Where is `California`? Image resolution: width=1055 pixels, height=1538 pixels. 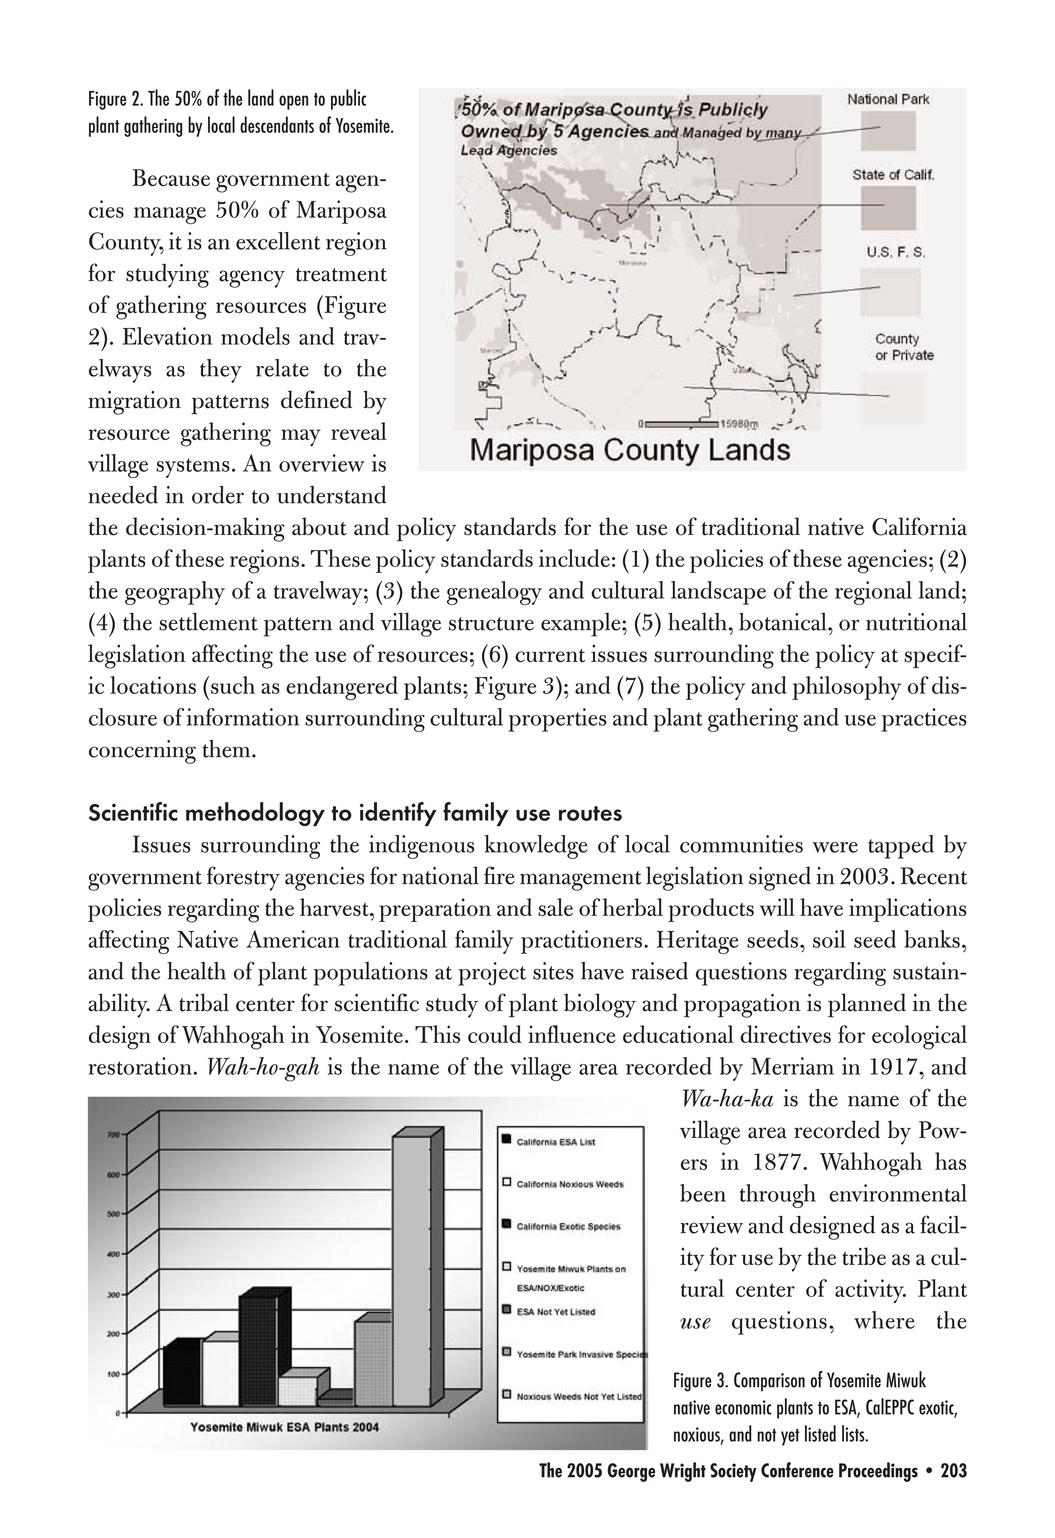
California is located at coordinates (919, 526).
